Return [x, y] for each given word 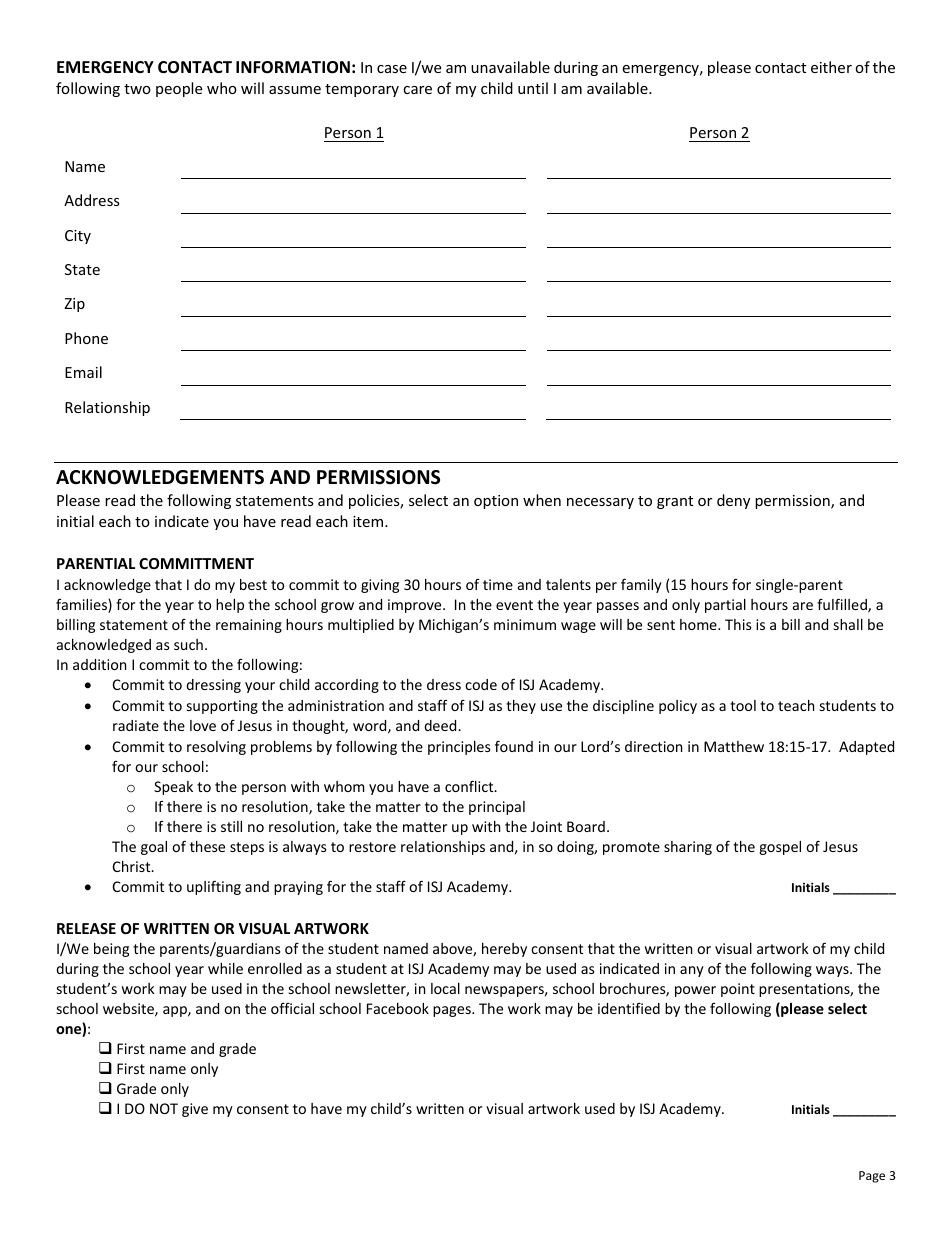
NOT [164, 1108]
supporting [222, 707]
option [496, 502]
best [253, 584]
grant [675, 502]
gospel [780, 848]
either [831, 67]
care [417, 90]
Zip [74, 305]
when [542, 500]
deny [733, 501]
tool [743, 705]
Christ [133, 866]
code [481, 684]
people [179, 89]
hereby [504, 950]
